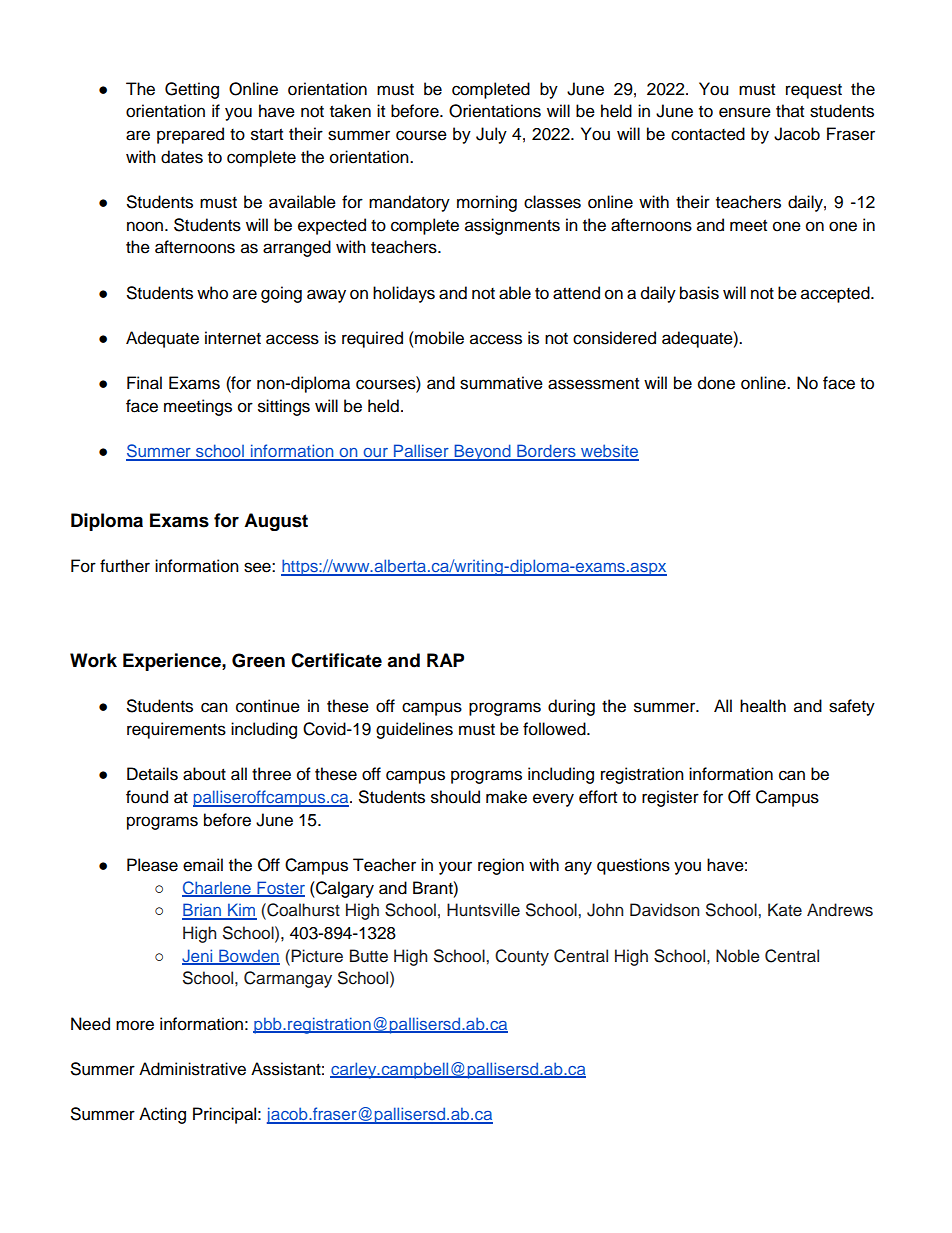 The image size is (952, 1233). What do you see at coordinates (785, 910) in the screenshot?
I see `Kate` at bounding box center [785, 910].
